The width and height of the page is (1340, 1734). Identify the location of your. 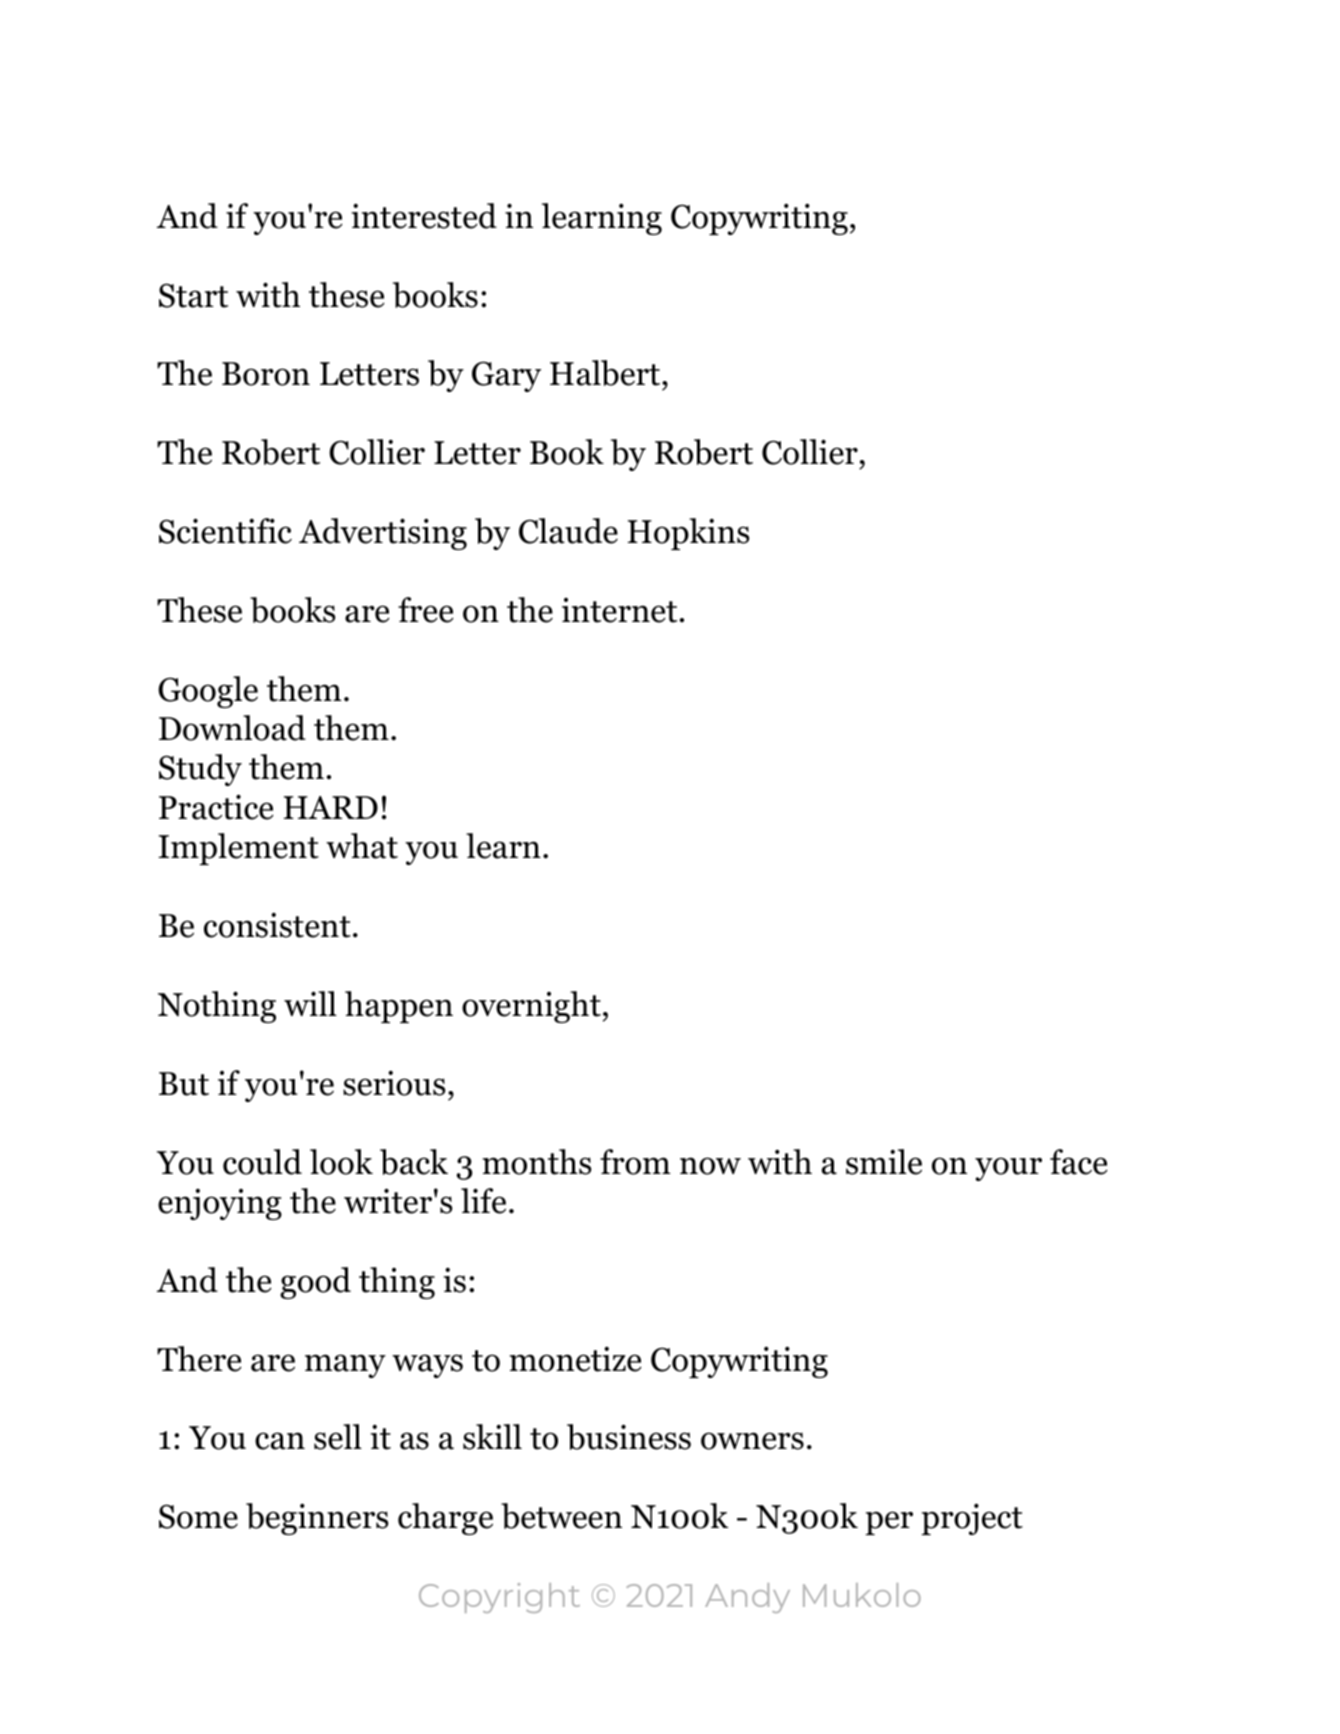
(1008, 1169).
